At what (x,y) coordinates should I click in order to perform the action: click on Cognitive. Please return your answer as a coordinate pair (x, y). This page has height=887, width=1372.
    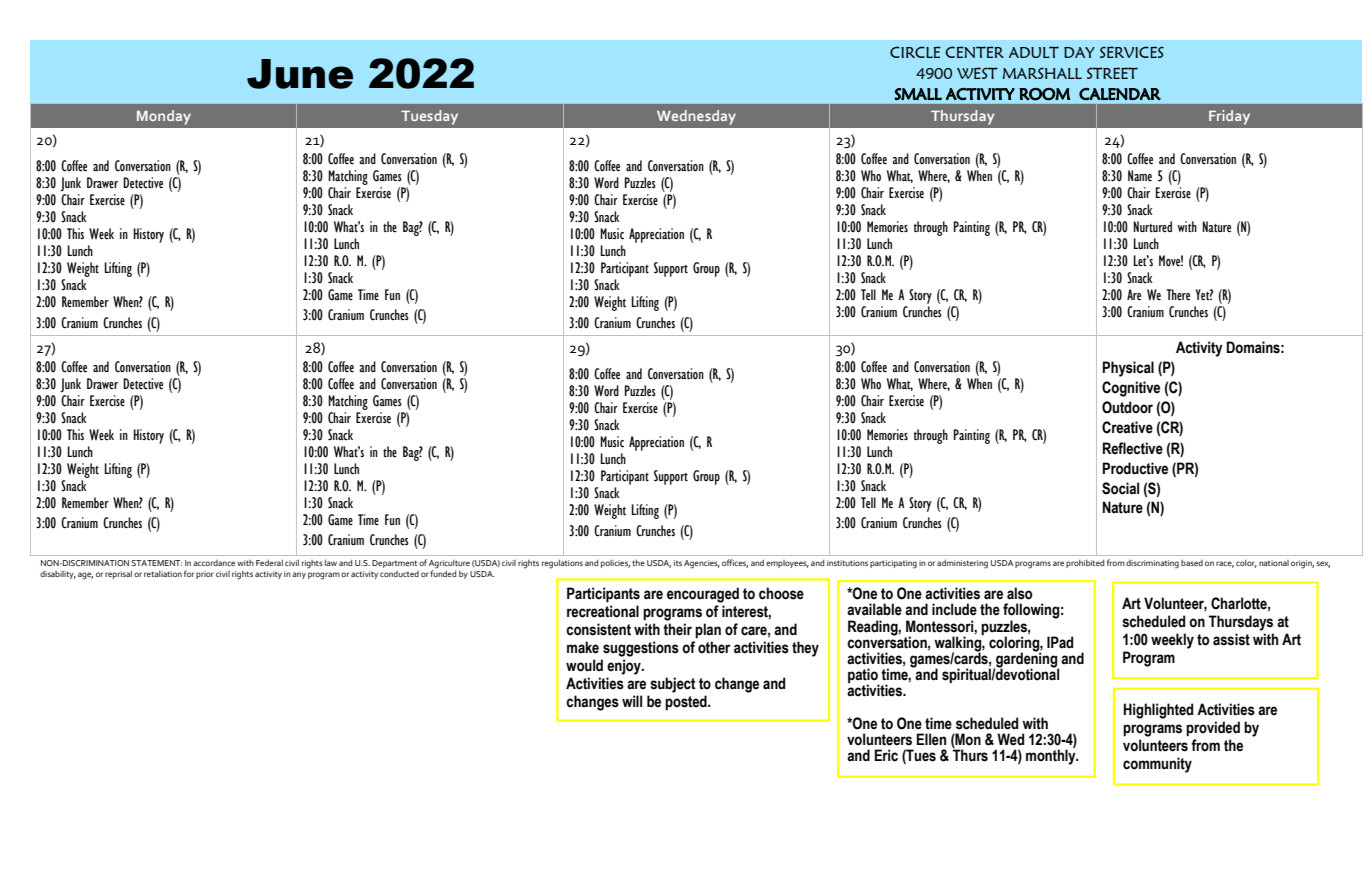
    Looking at the image, I should click on (1131, 389).
